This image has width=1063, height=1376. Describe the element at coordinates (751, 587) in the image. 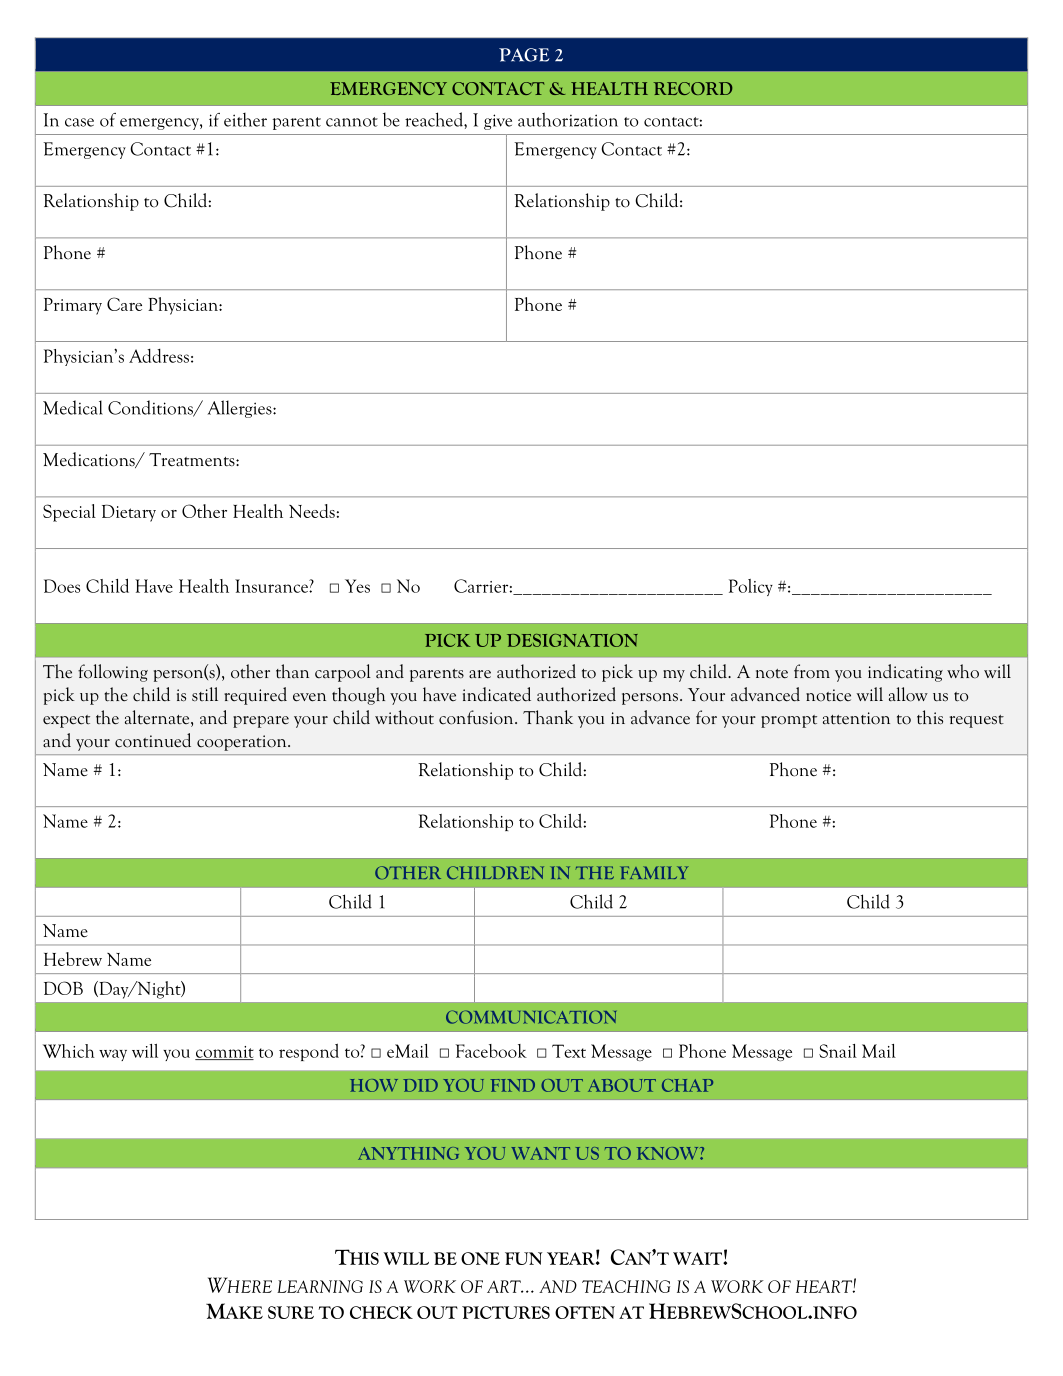

I see `Policy` at that location.
